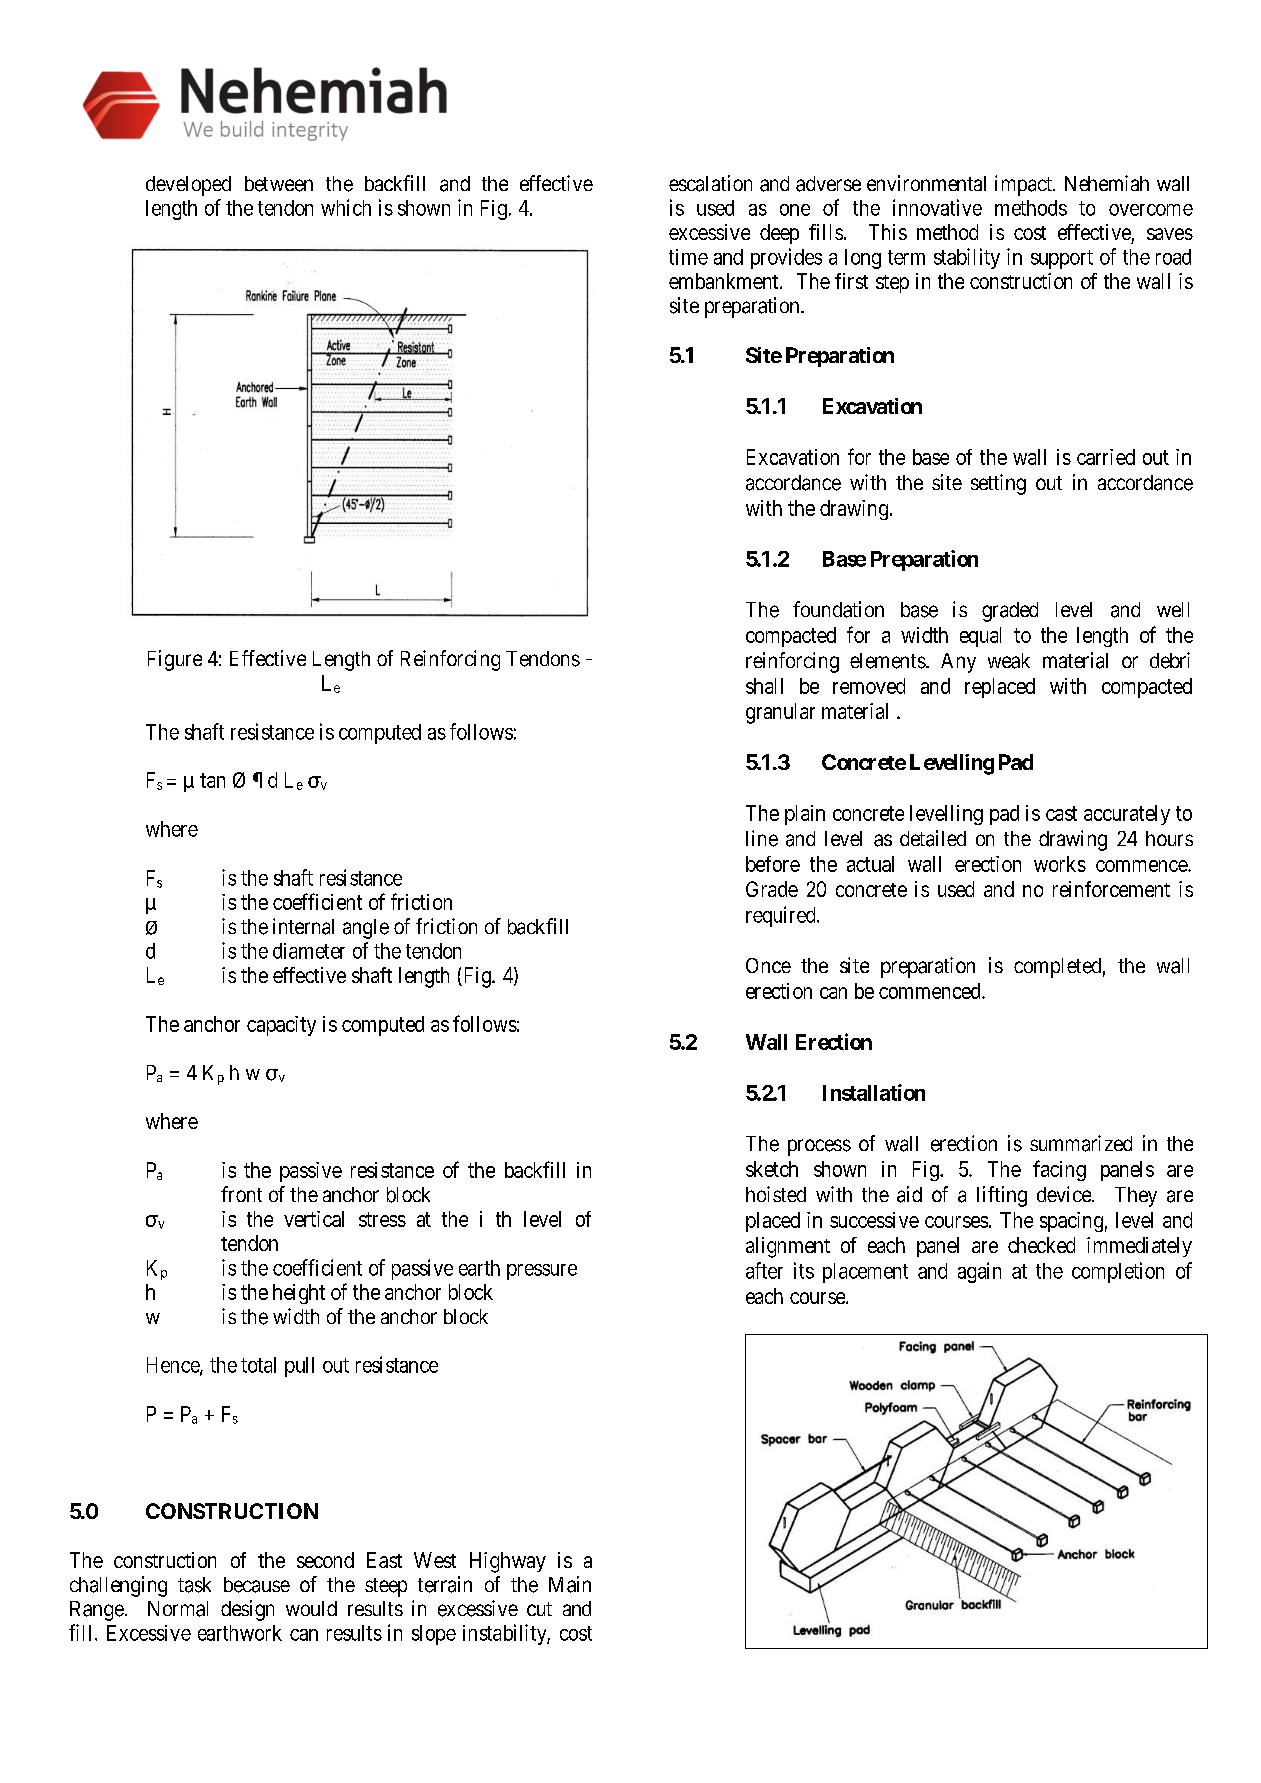 The image size is (1261, 1783). What do you see at coordinates (1062, 259) in the screenshot?
I see `support` at bounding box center [1062, 259].
